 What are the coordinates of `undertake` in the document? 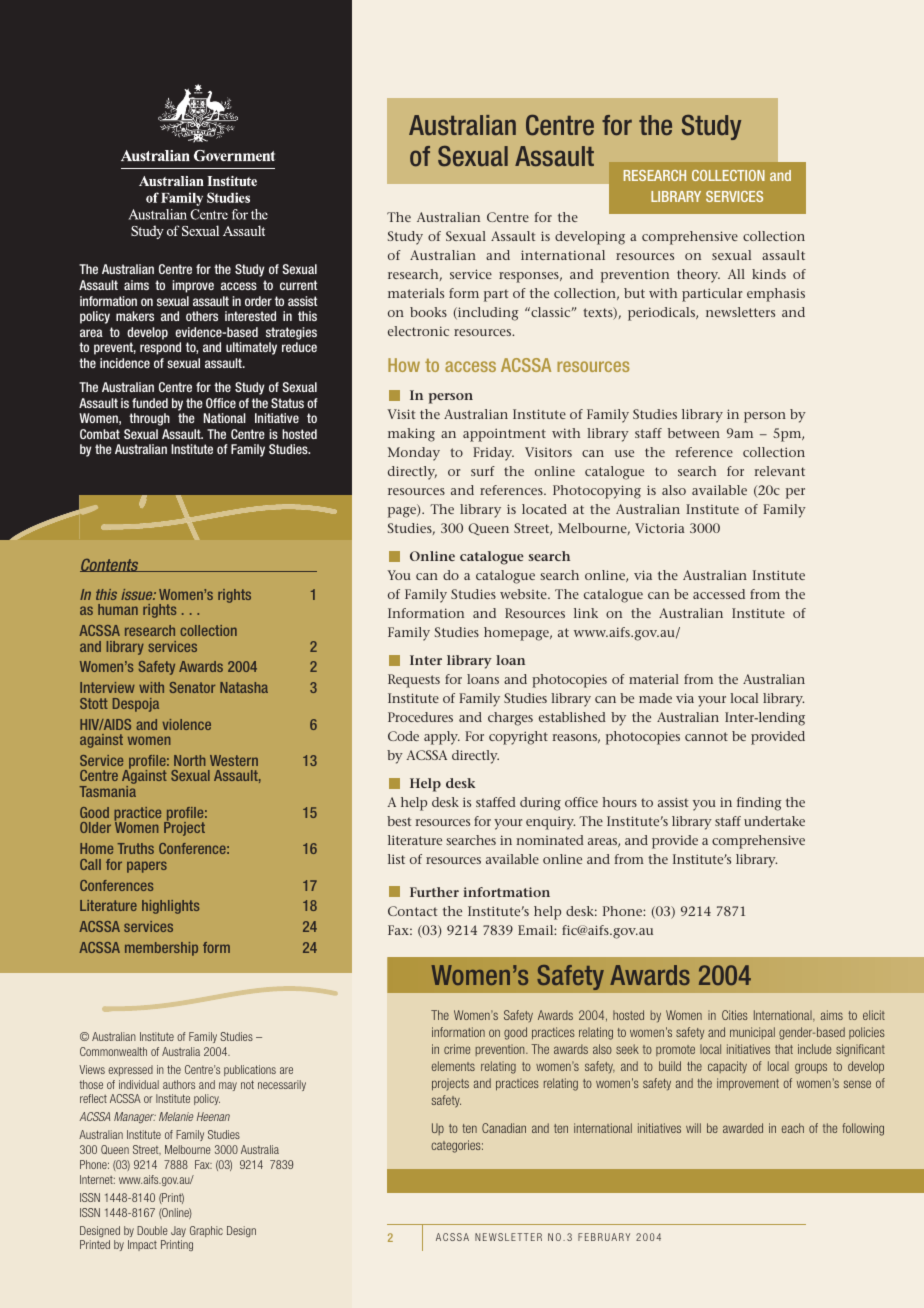 It's located at (774, 821).
